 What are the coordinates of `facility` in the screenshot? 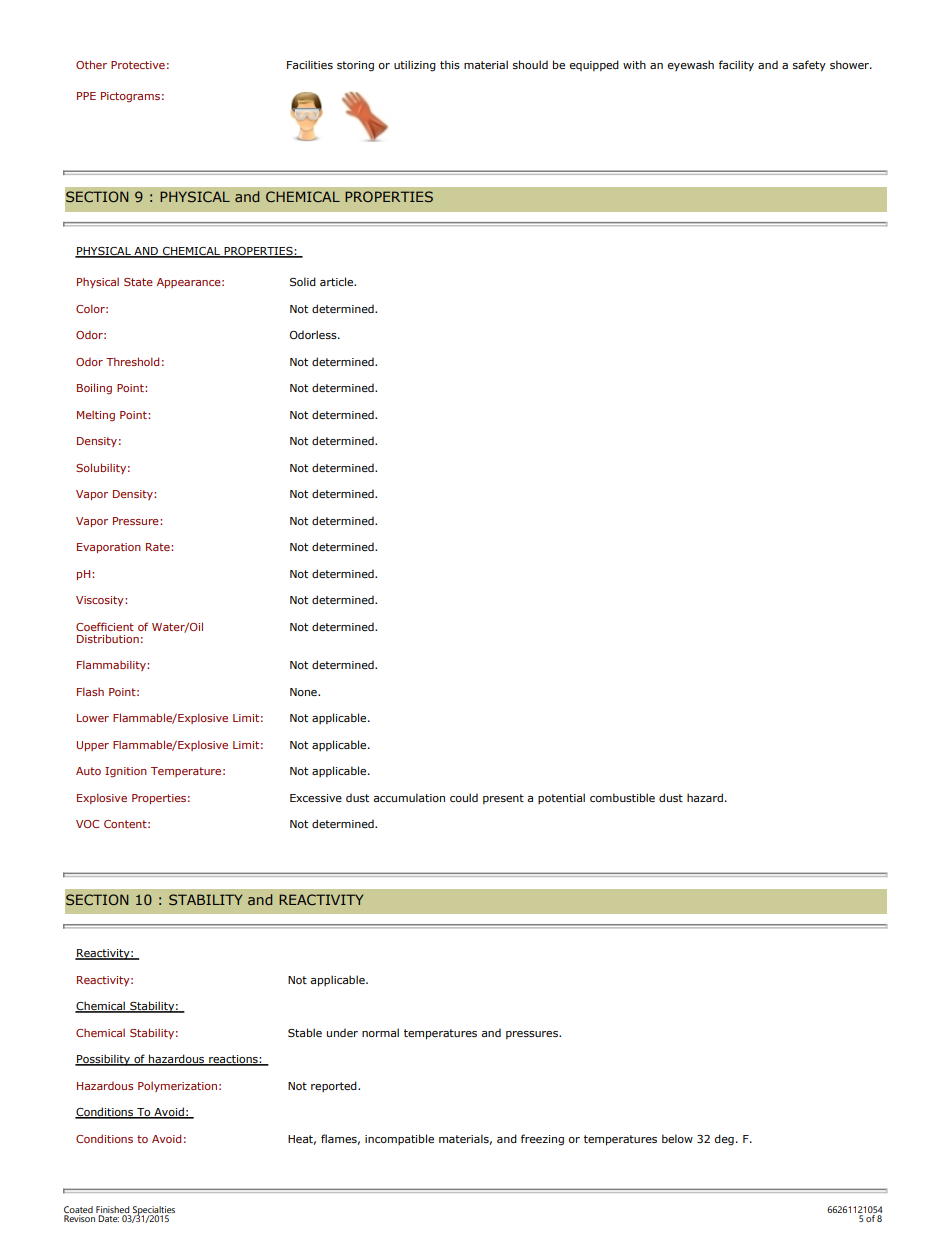 It's located at (736, 65).
